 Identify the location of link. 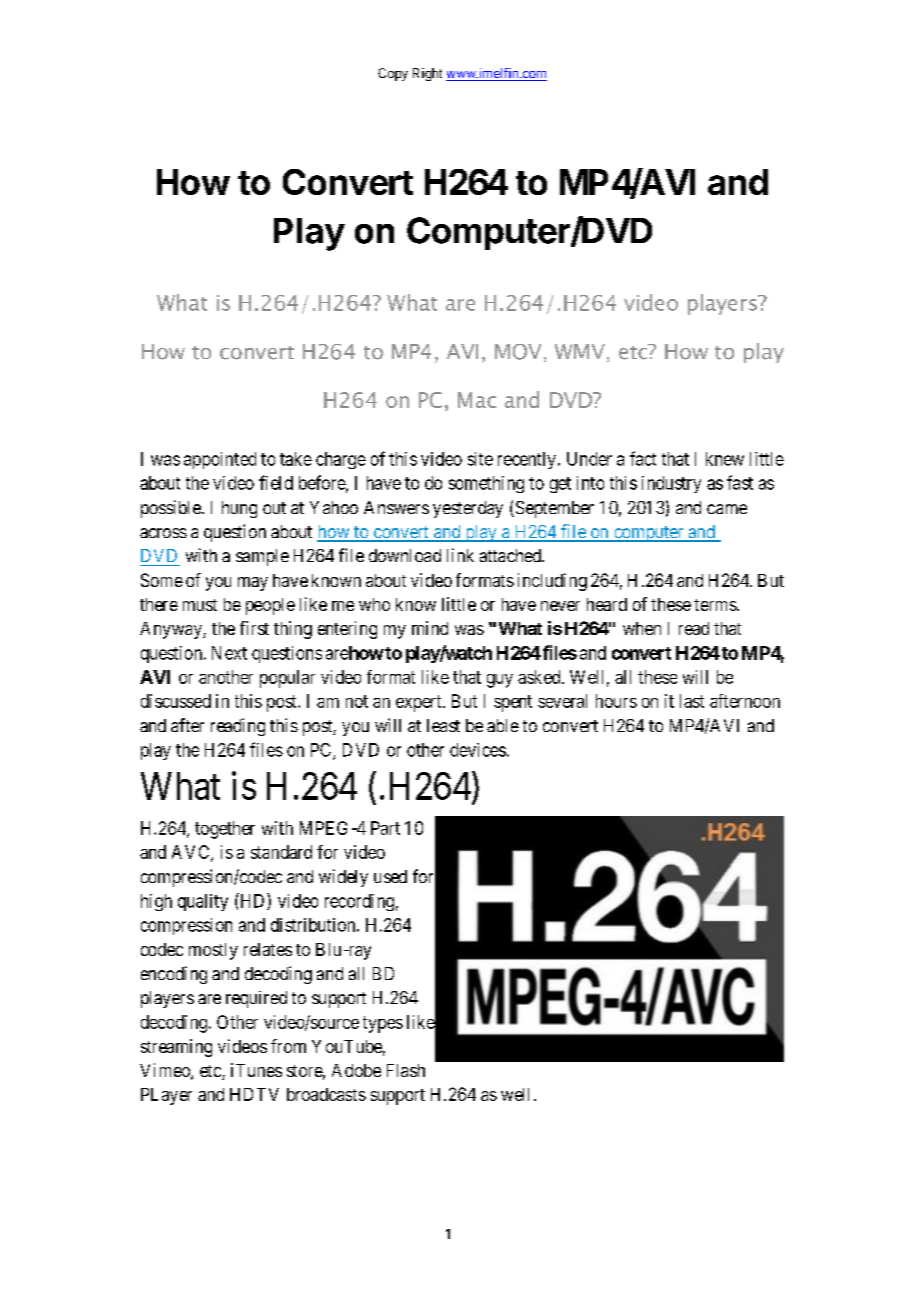
(460, 555).
